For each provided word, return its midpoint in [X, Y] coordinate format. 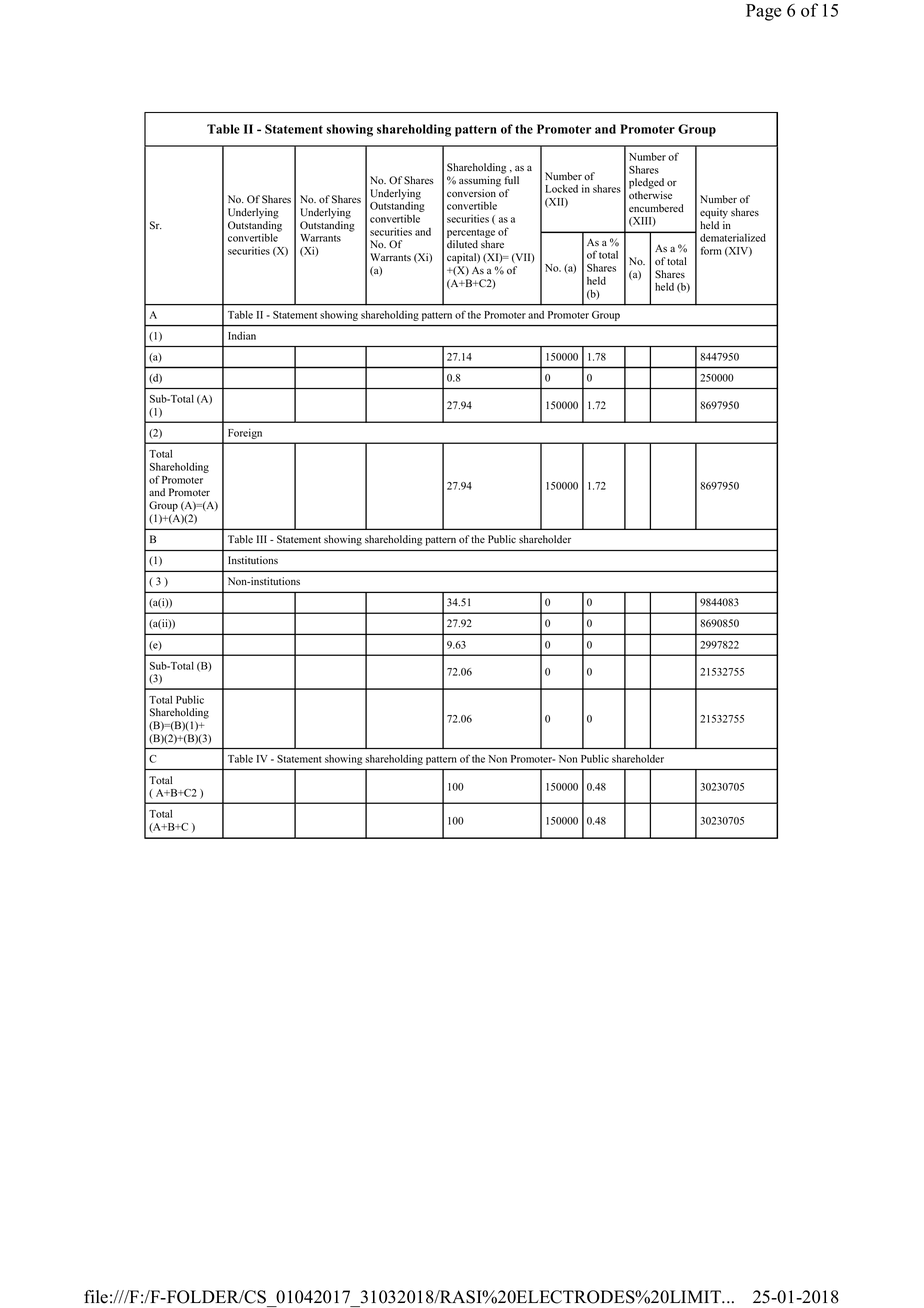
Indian [242, 335]
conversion [471, 193]
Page [763, 12]
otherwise [650, 195]
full [511, 180]
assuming [480, 181]
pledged [646, 183]
